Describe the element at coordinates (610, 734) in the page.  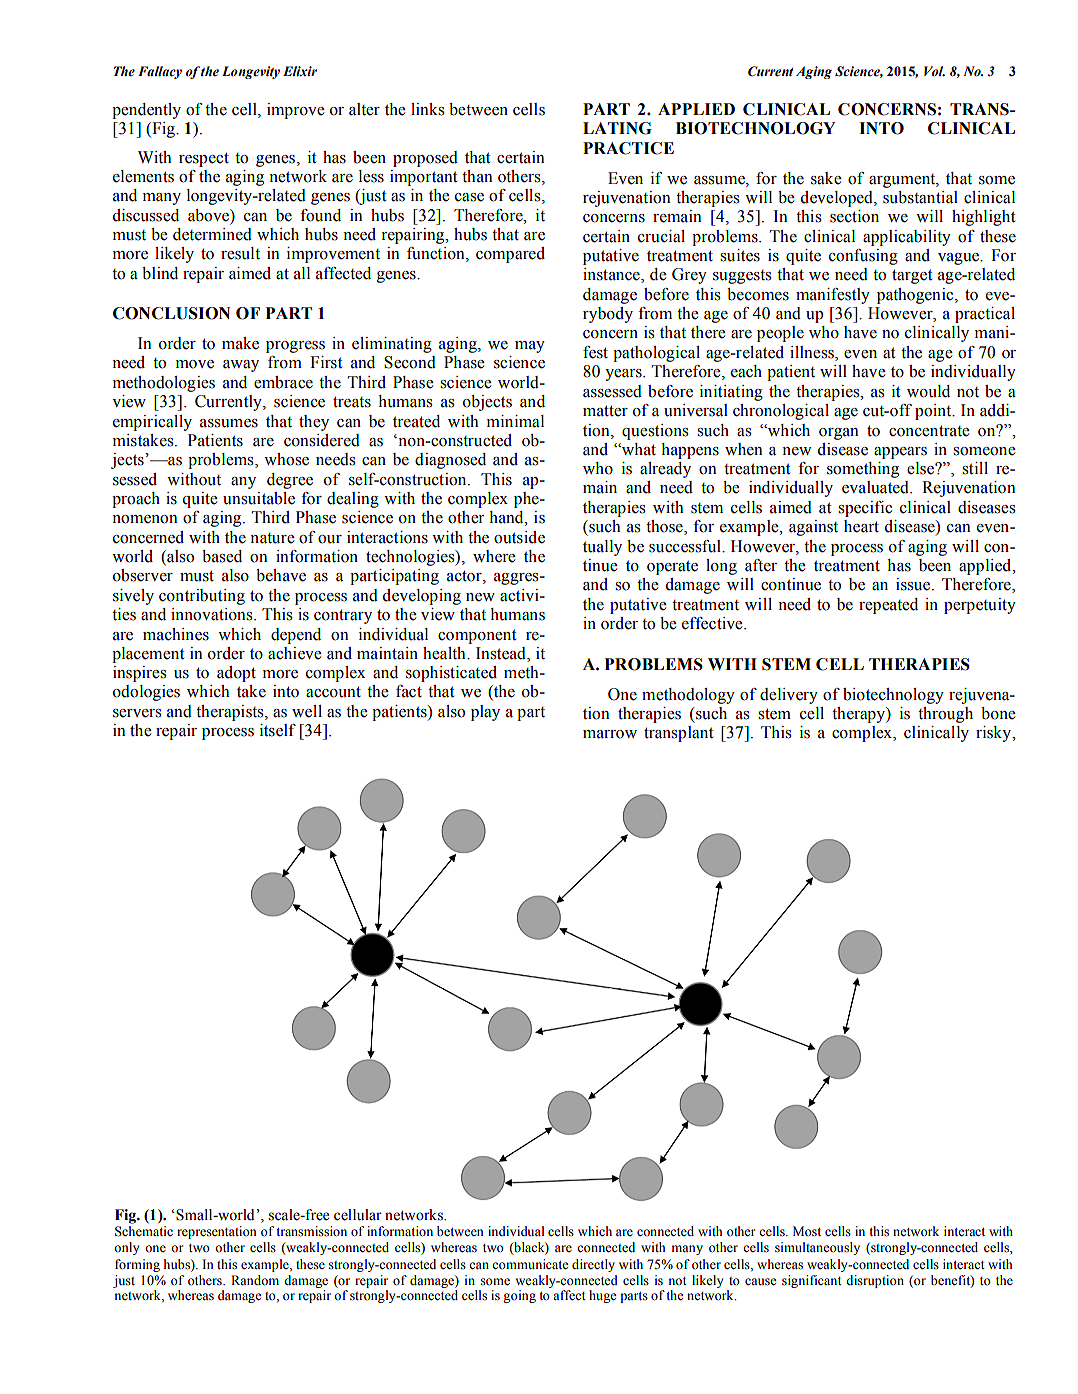
I see `marrow` at that location.
